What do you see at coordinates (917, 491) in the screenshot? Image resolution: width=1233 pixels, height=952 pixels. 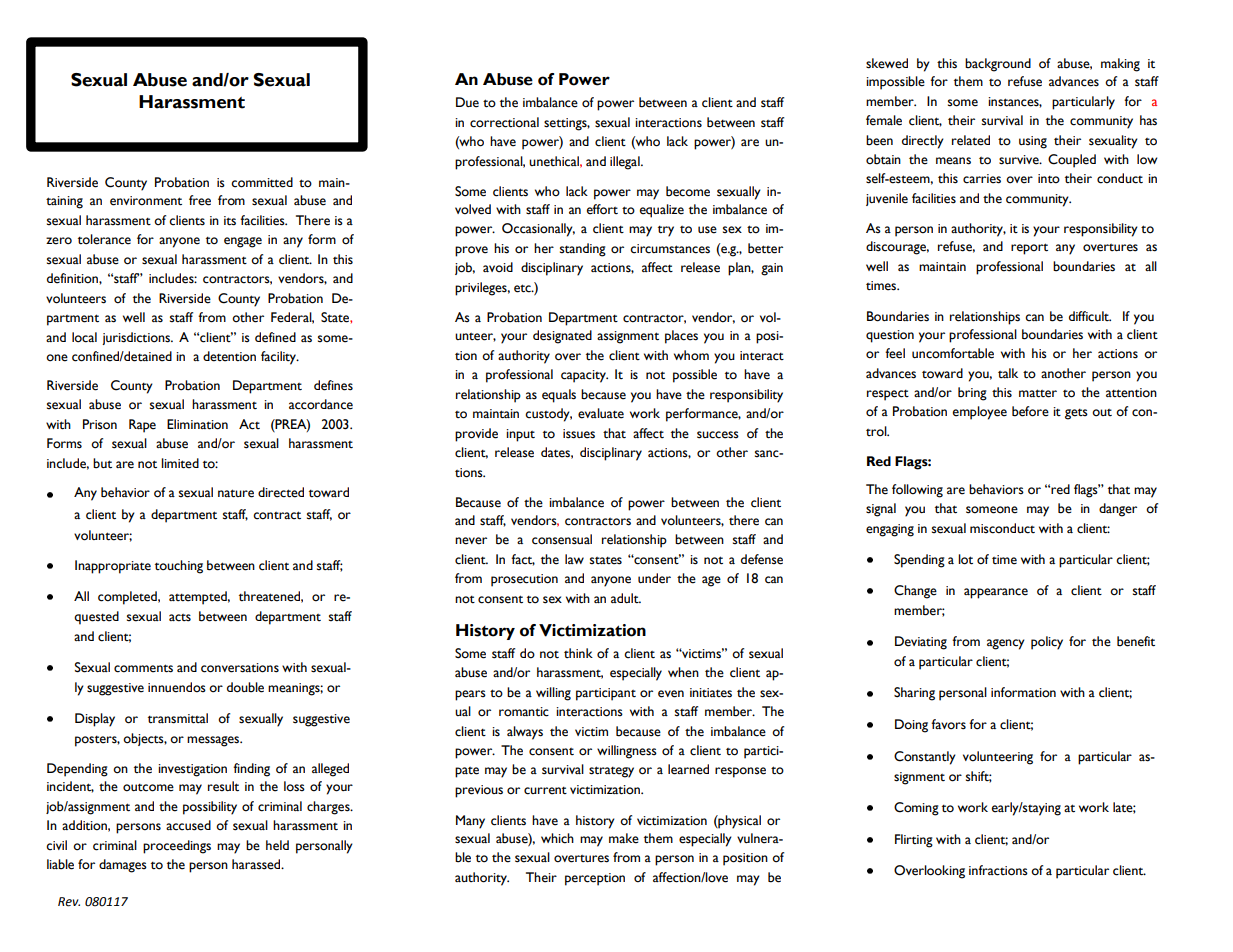 I see `following` at bounding box center [917, 491].
